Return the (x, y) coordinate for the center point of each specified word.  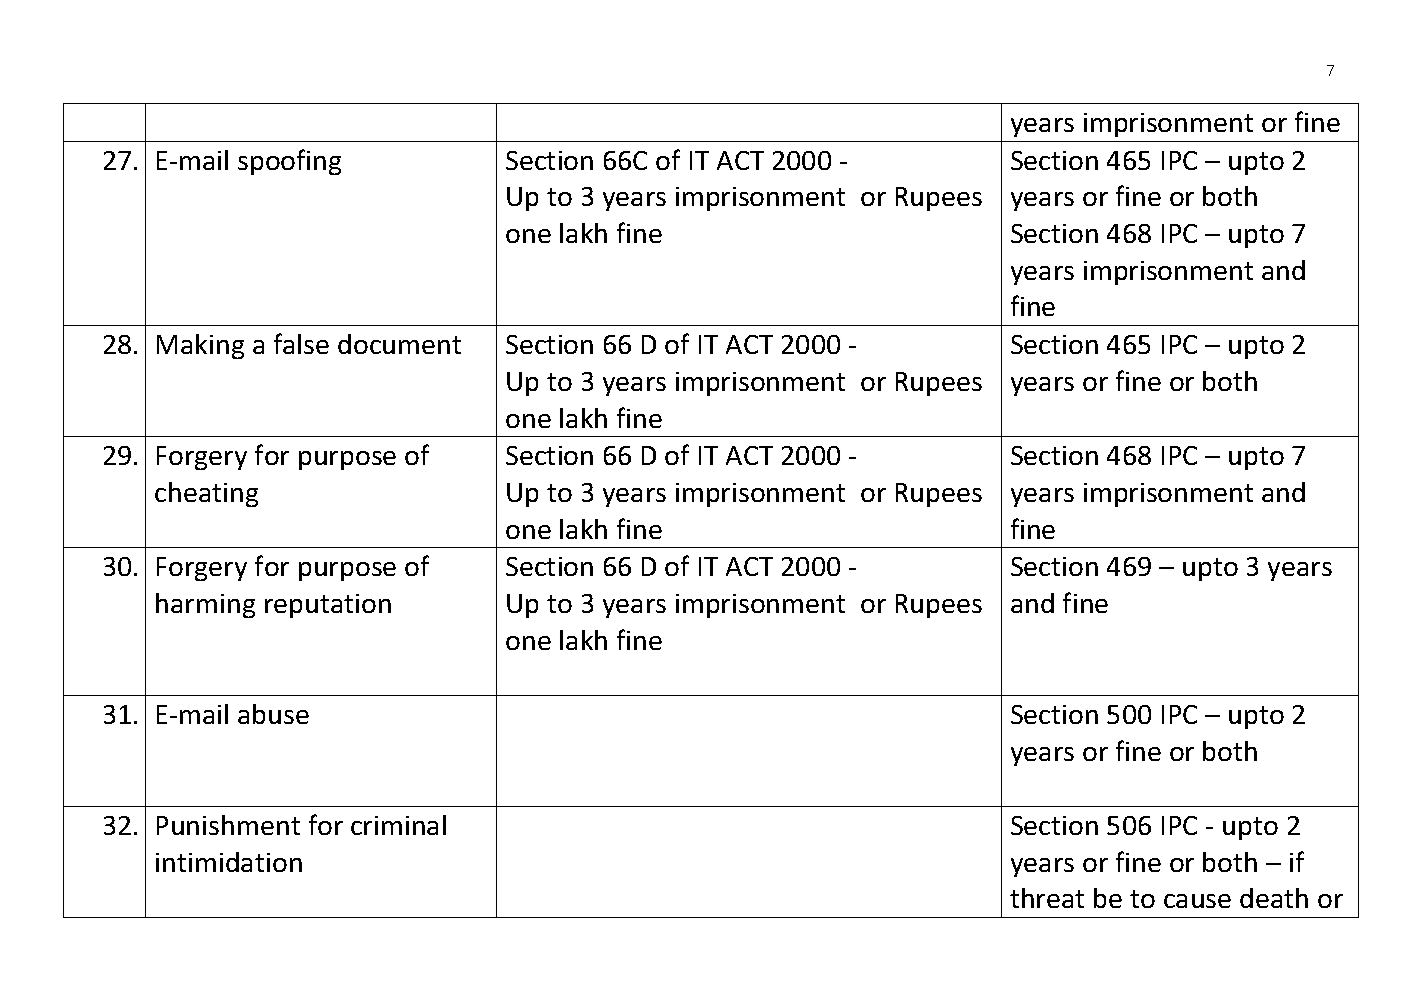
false (301, 343)
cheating (206, 494)
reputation (328, 606)
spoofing (289, 162)
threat (1047, 898)
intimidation (229, 862)
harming (205, 605)
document (399, 344)
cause (1197, 901)
